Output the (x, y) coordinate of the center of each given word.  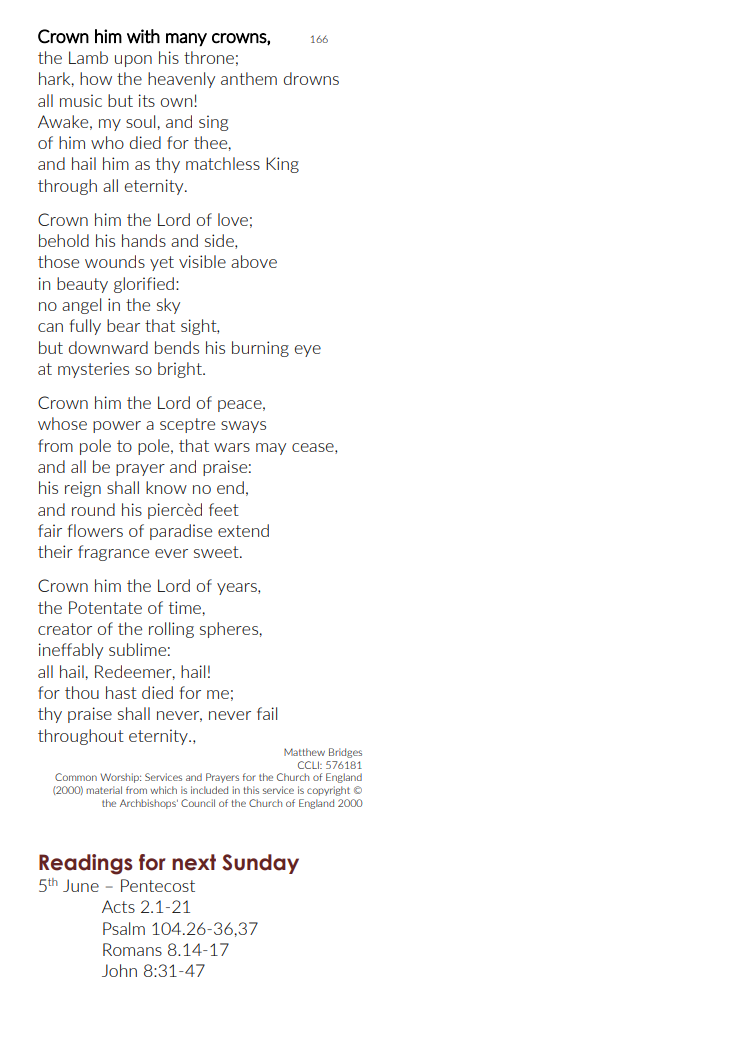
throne (209, 57)
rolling (171, 630)
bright (181, 370)
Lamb (88, 57)
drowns (311, 78)
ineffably (70, 651)
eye (308, 351)
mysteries (93, 370)
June (81, 885)
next (194, 862)
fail (267, 713)
